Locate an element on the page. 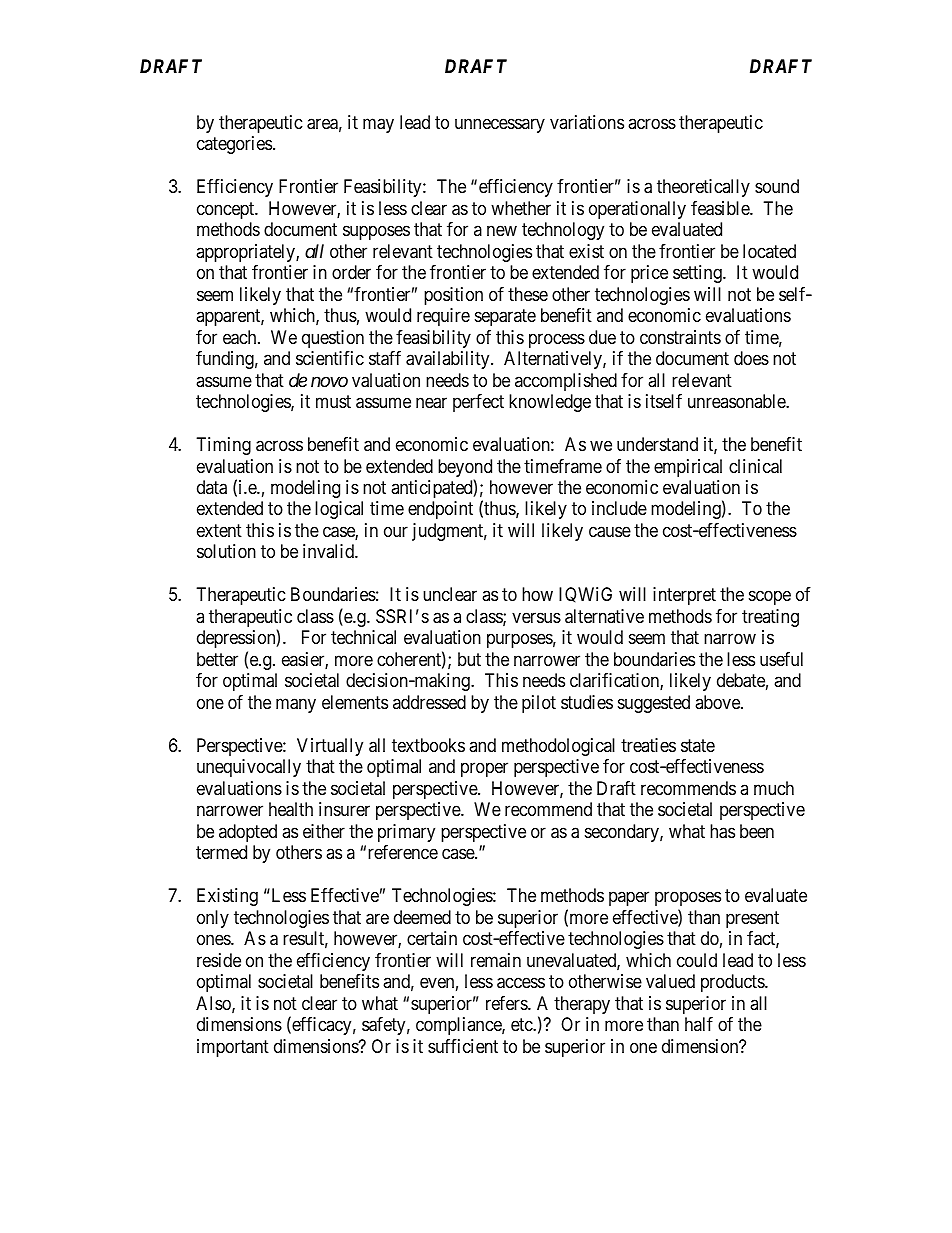 This image has width=952, height=1233. important is located at coordinates (233, 1048).
